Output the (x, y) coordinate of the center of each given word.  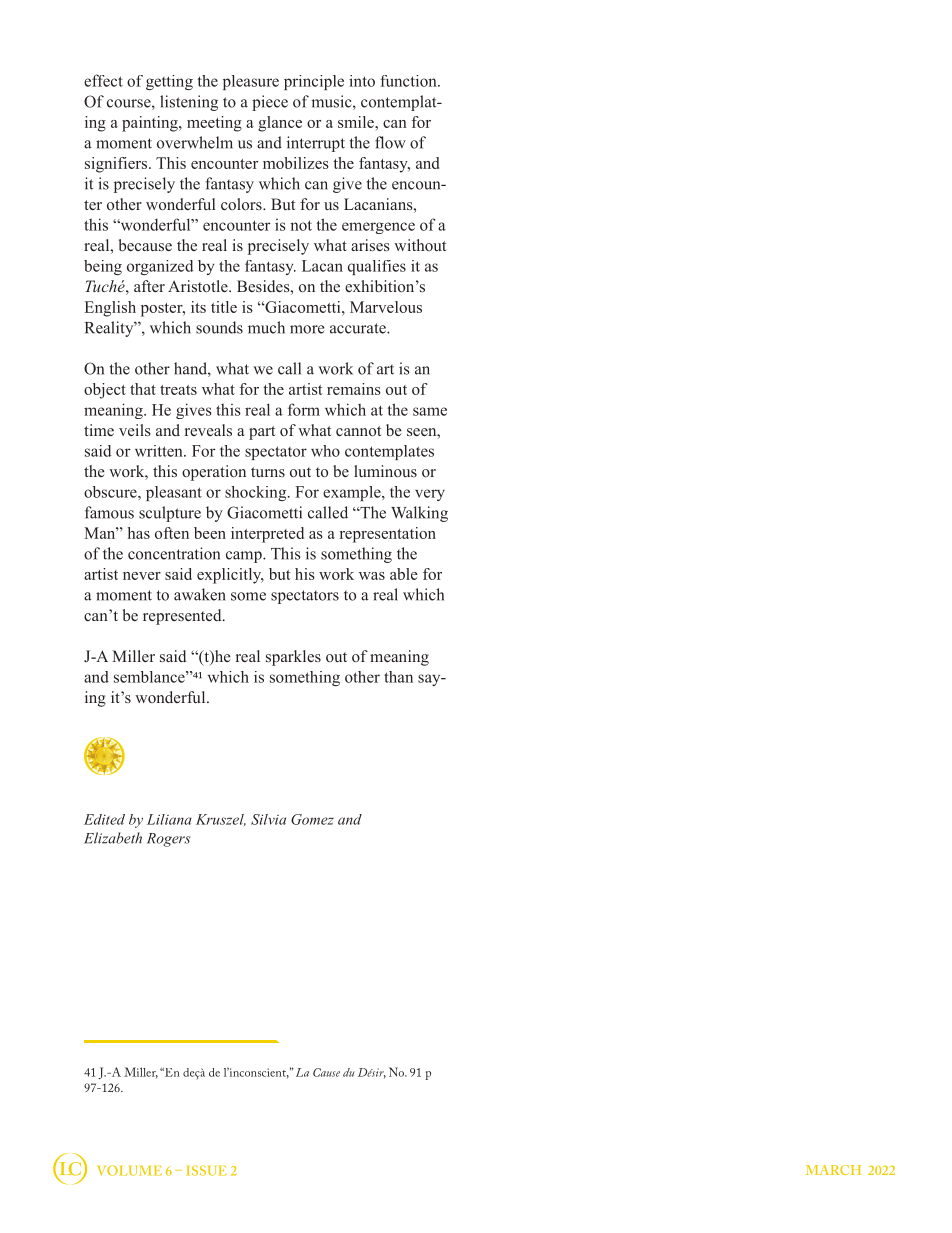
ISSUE (206, 1170)
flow (390, 142)
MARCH (833, 1170)
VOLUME (130, 1170)
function (409, 81)
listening (189, 103)
